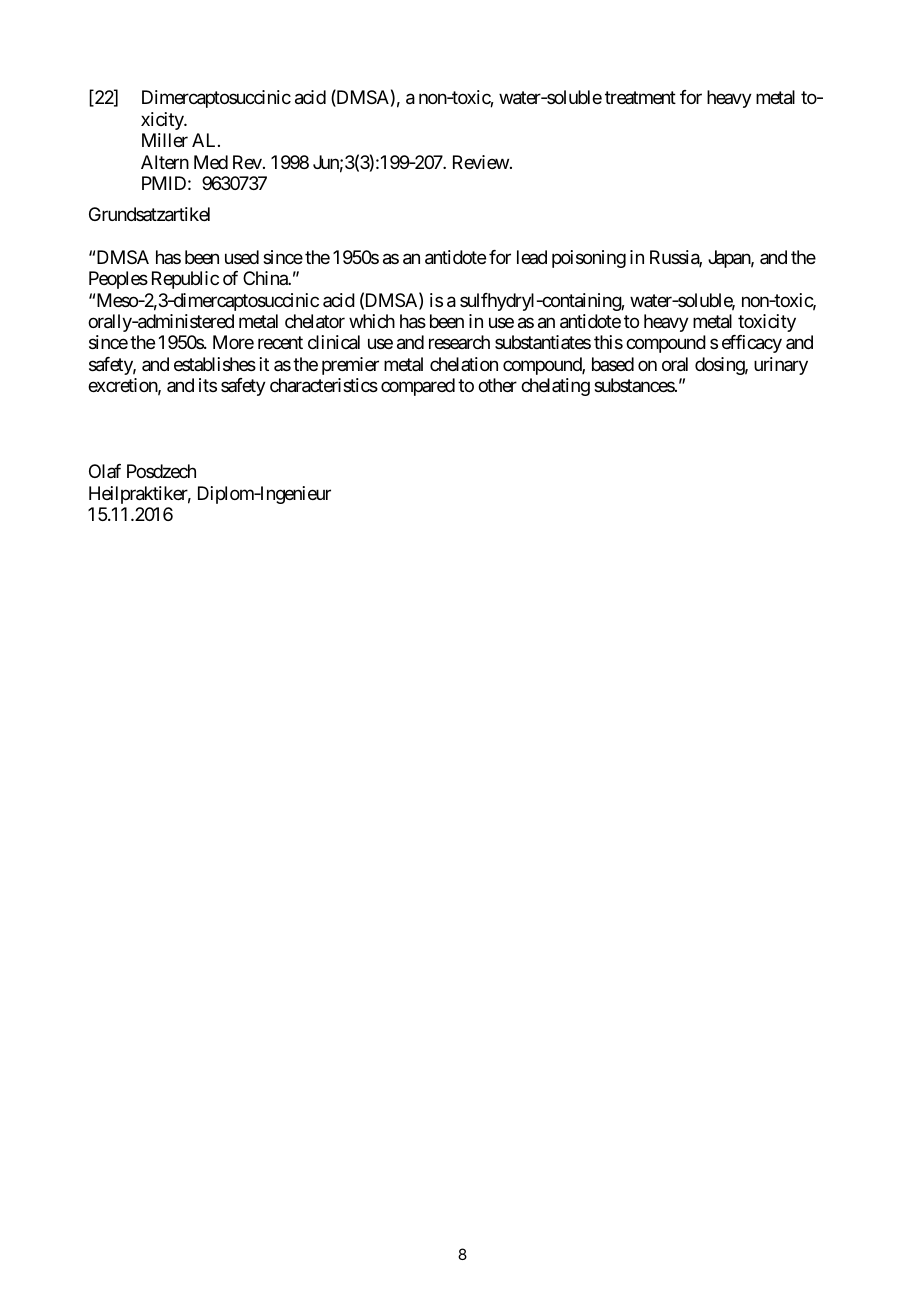  What do you see at coordinates (481, 162) in the screenshot?
I see `Review` at bounding box center [481, 162].
